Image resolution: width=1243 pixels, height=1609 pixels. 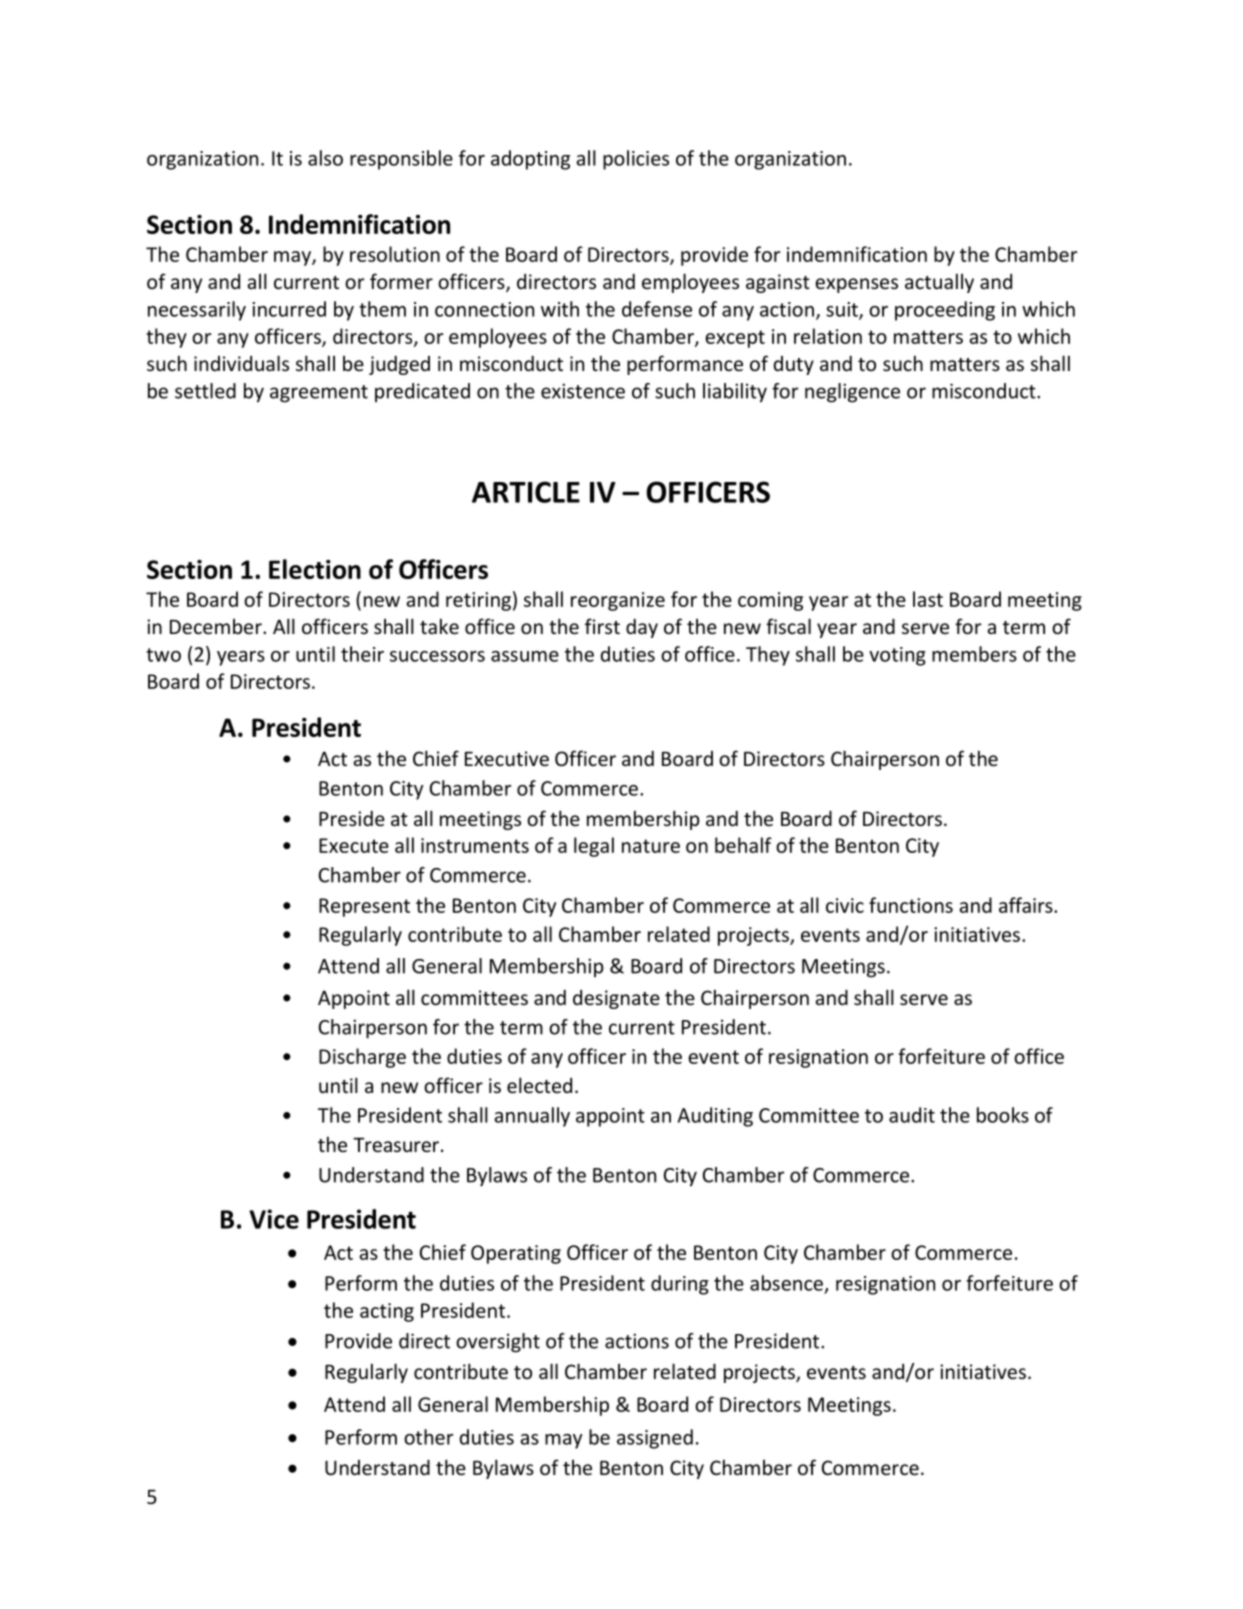 I want to click on also, so click(x=325, y=158).
